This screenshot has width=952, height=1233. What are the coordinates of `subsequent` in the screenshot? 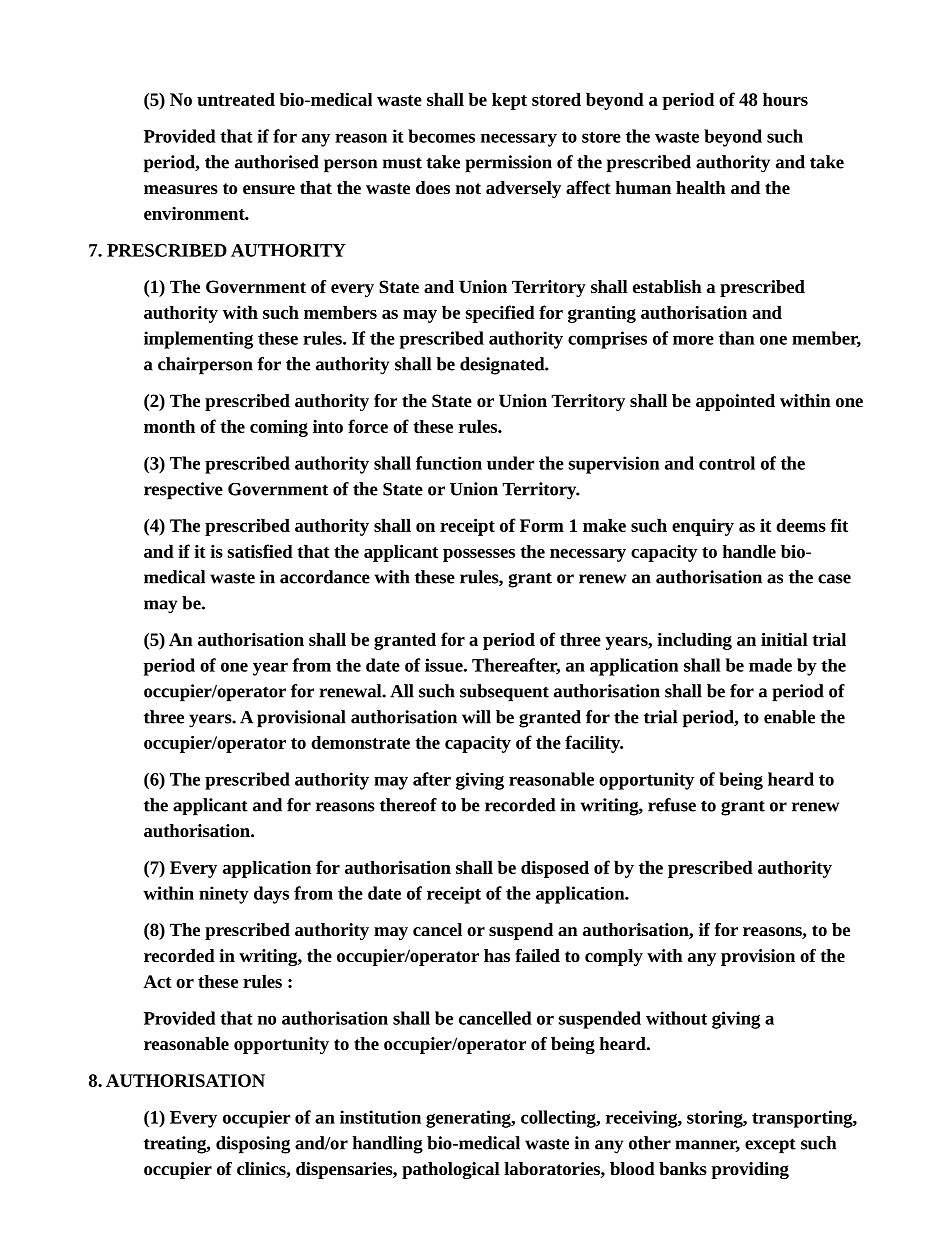 It's located at (504, 693).
